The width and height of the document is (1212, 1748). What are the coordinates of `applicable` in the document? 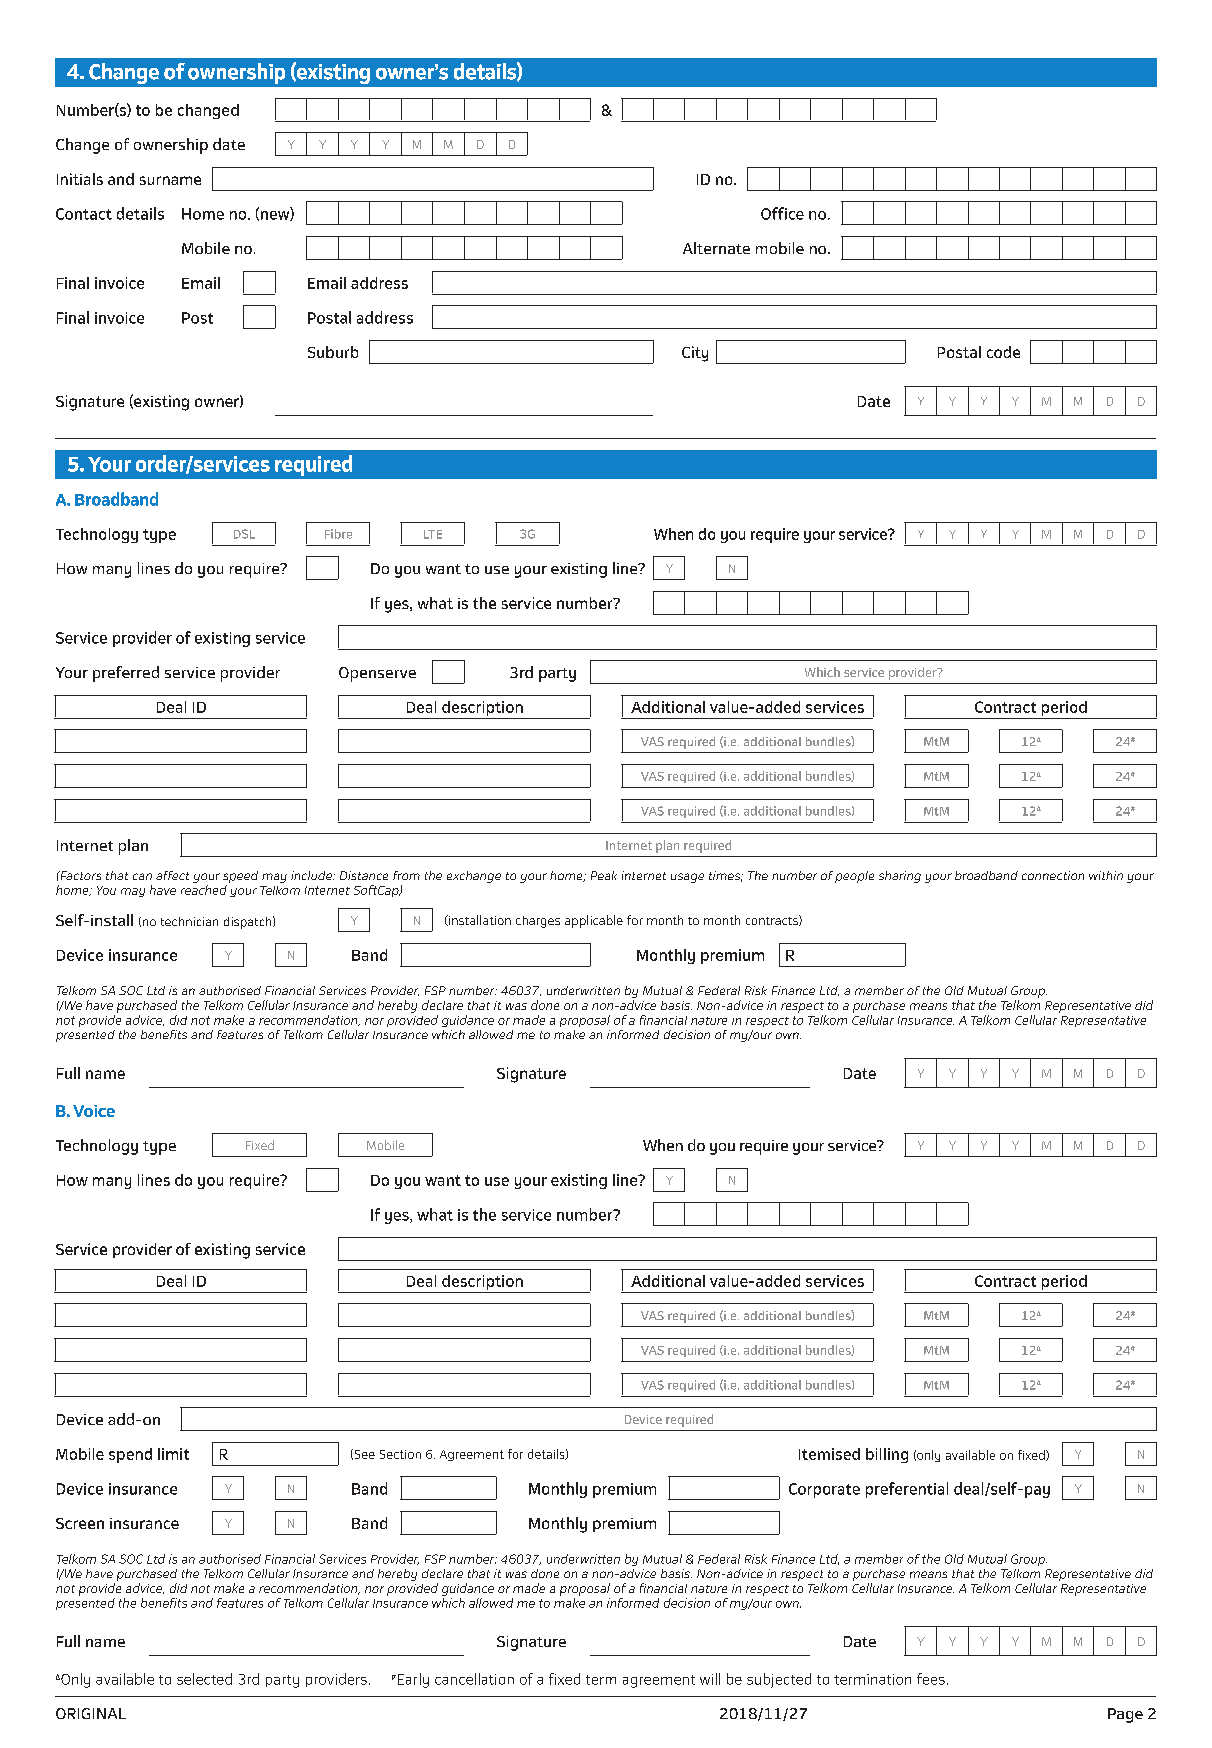 It's located at (594, 921).
